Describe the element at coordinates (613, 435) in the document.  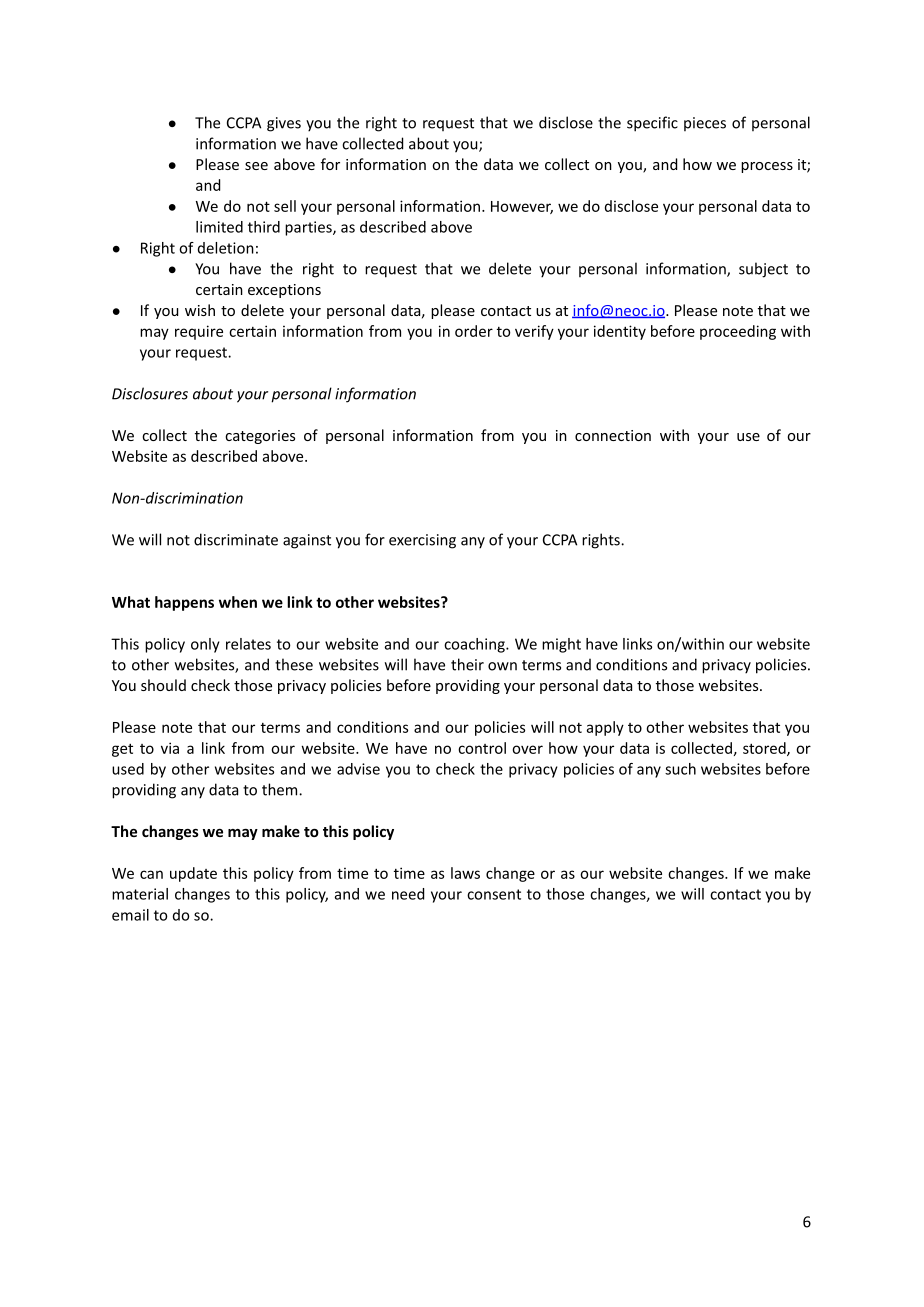
I see `connection` at that location.
